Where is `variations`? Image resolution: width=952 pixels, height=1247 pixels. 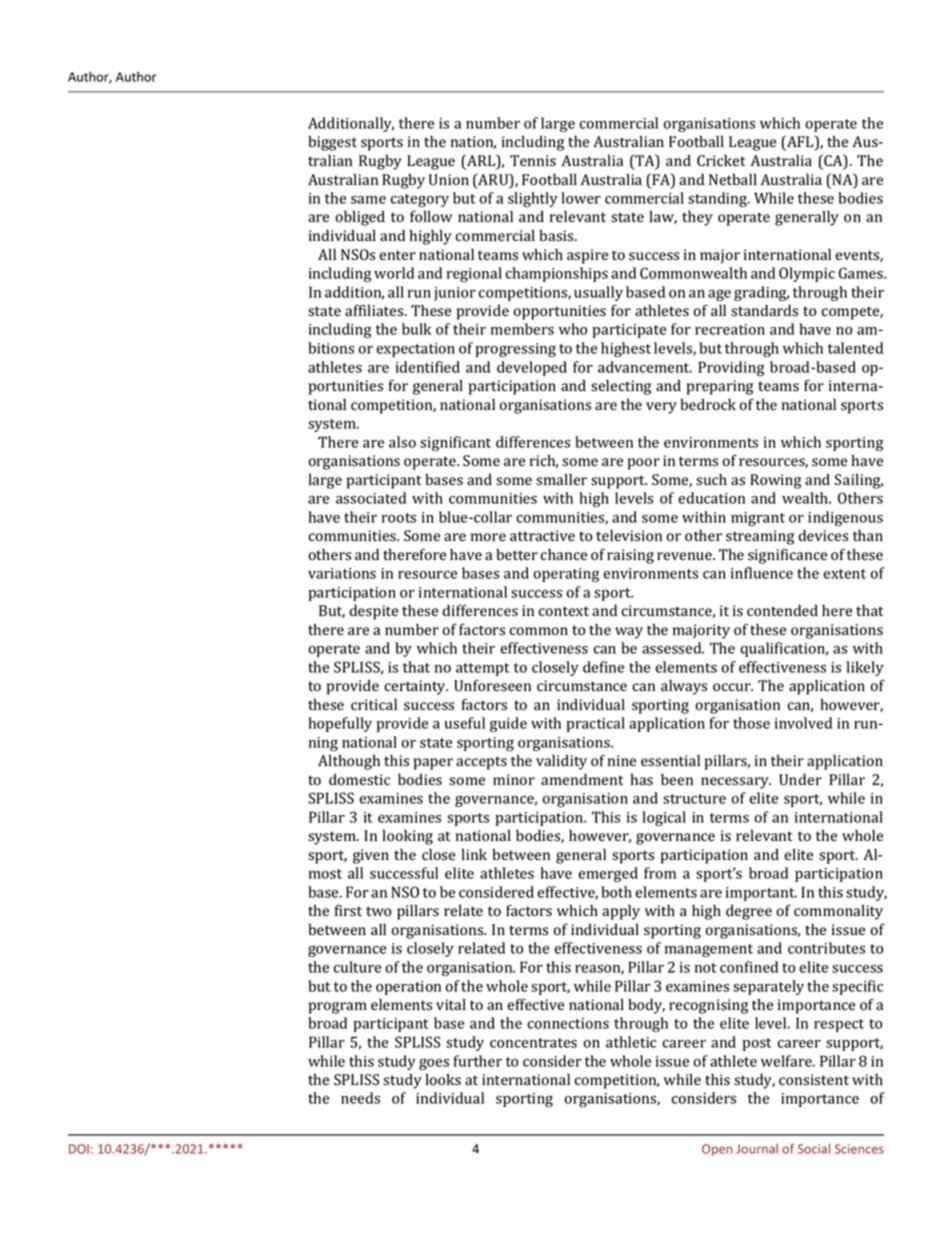 variations is located at coordinates (342, 573).
